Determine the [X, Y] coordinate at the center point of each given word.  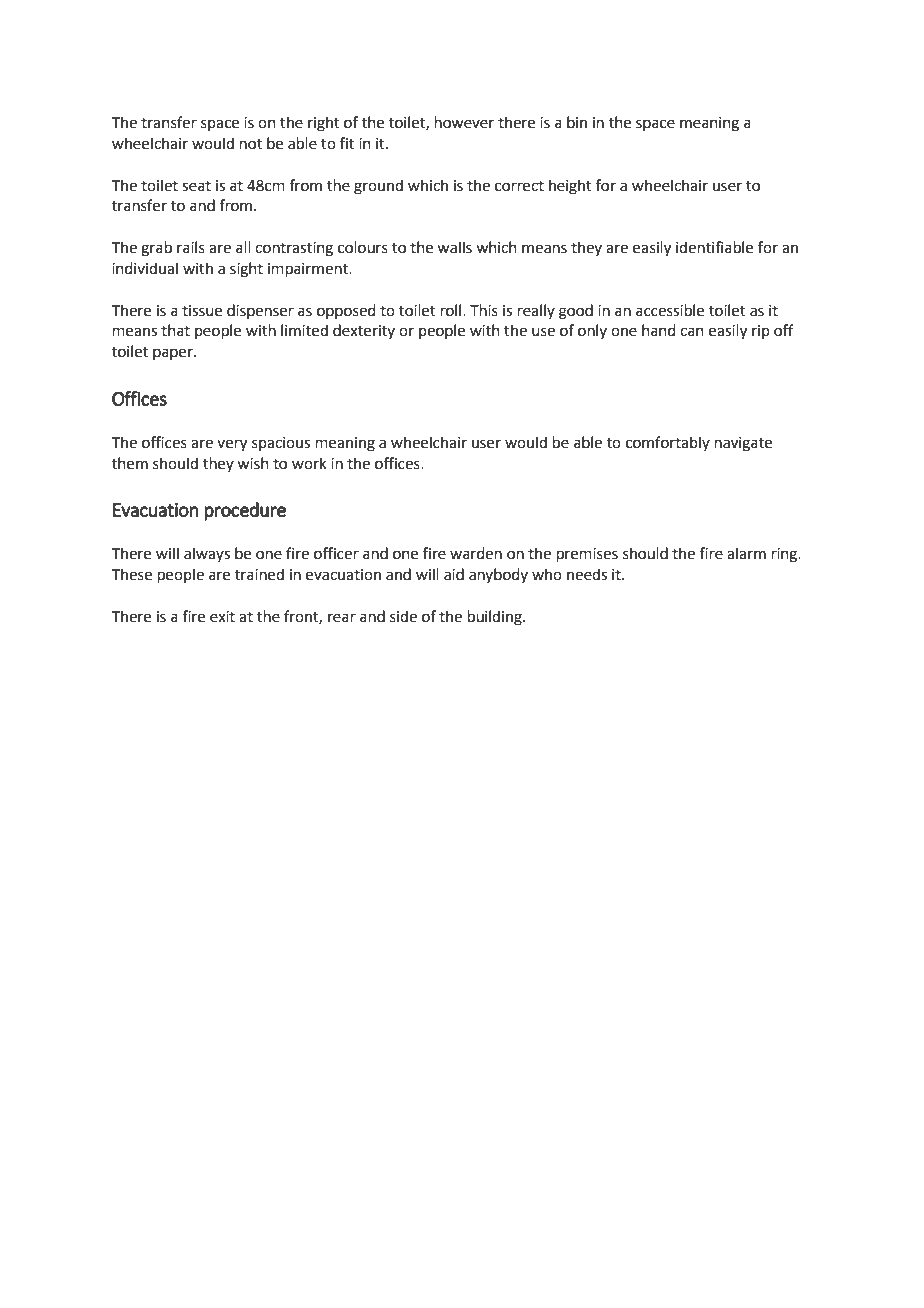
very [232, 445]
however [464, 122]
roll [452, 310]
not [251, 144]
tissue [202, 311]
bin [577, 122]
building [496, 618]
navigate [743, 444]
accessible [670, 310]
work [309, 463]
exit [222, 617]
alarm [746, 553]
